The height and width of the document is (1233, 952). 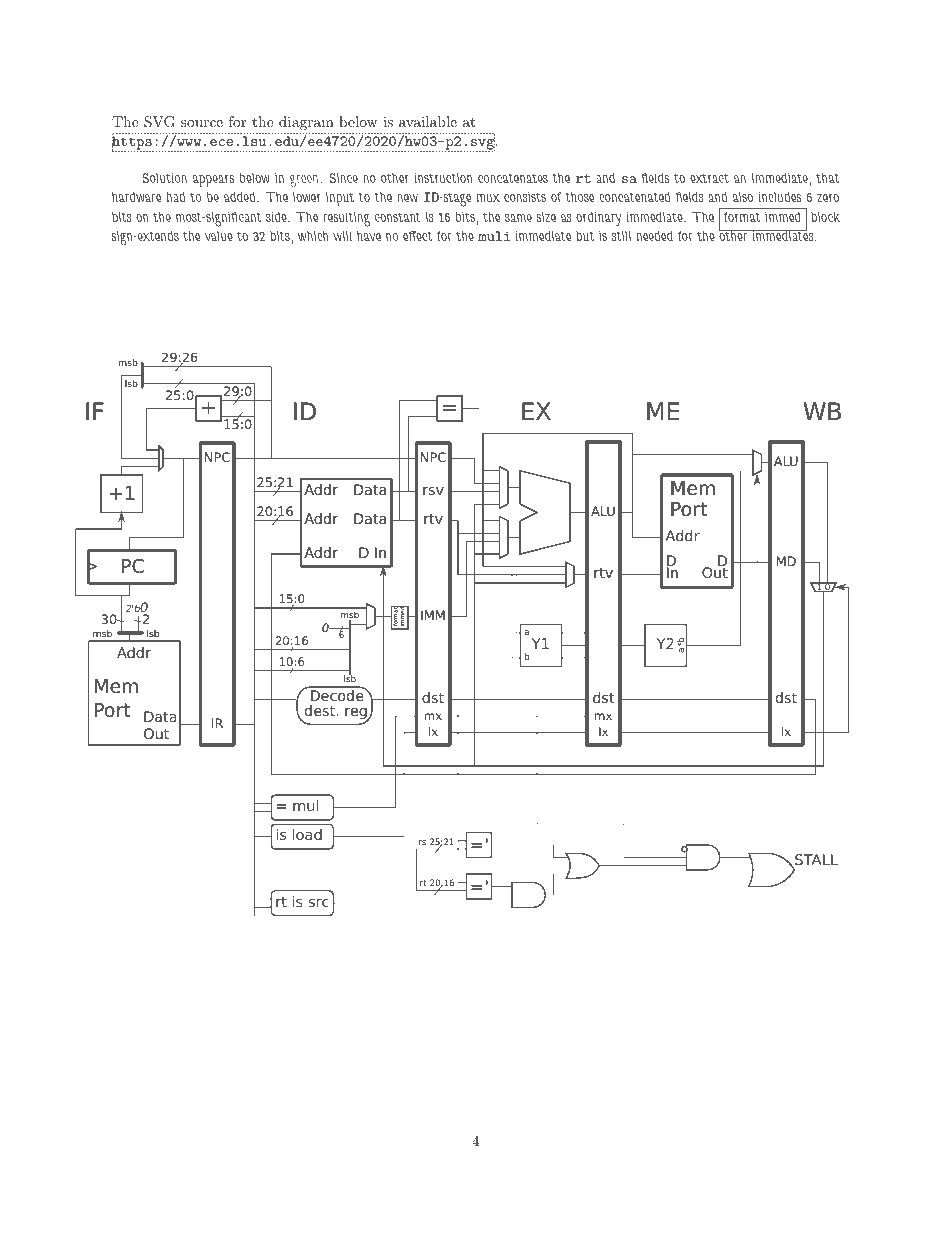 What do you see at coordinates (319, 903) in the document?
I see `src` at bounding box center [319, 903].
